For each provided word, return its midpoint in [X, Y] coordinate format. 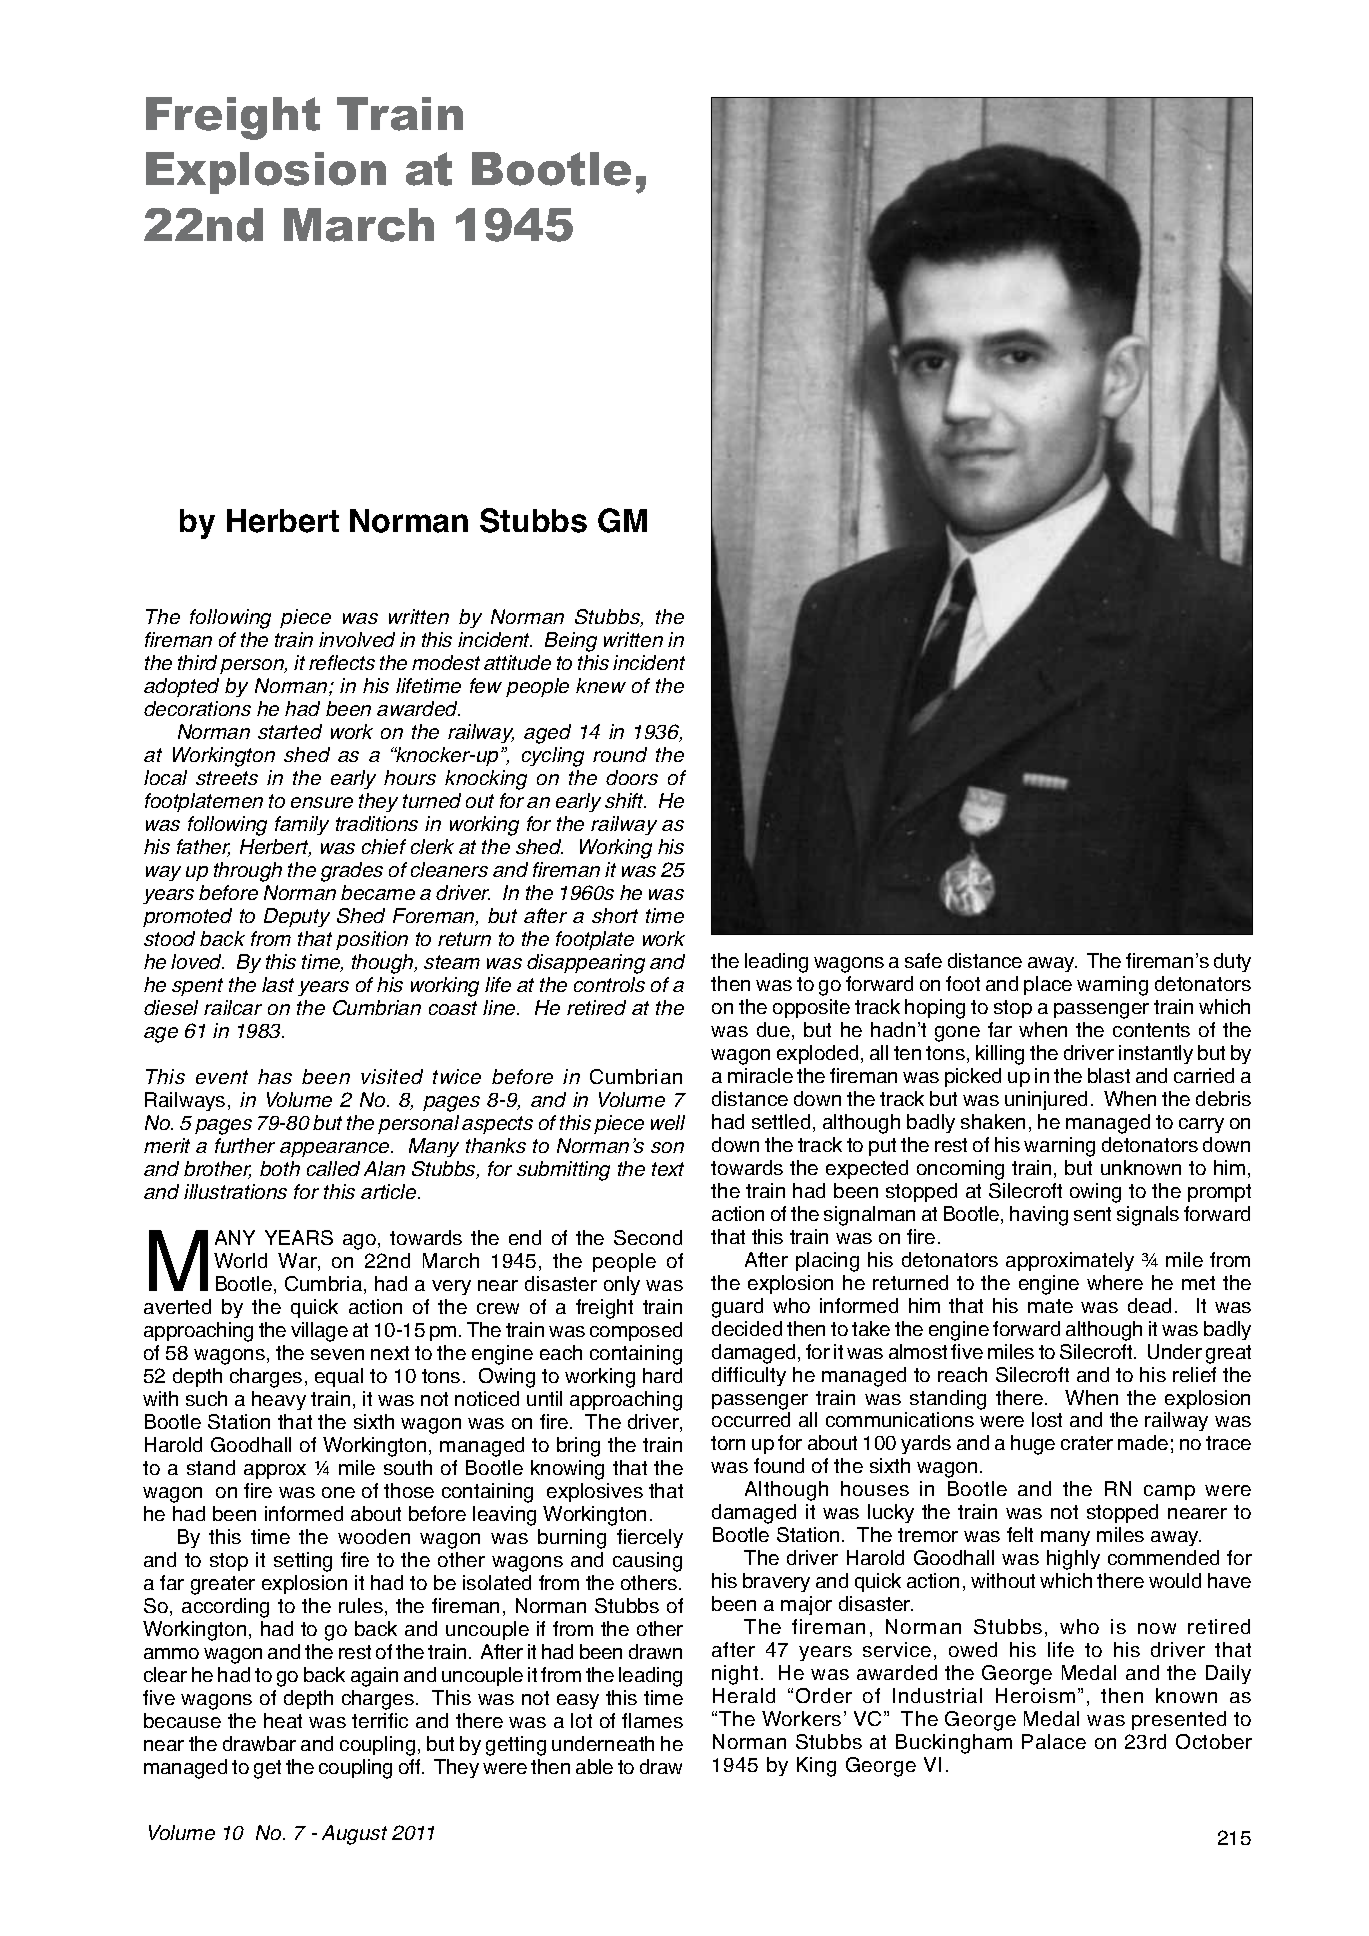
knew [601, 685]
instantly [1156, 1054]
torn [728, 1443]
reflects [342, 662]
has [275, 1076]
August [354, 1835]
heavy [279, 1400]
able [594, 1766]
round [620, 754]
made [1143, 1442]
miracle [760, 1075]
